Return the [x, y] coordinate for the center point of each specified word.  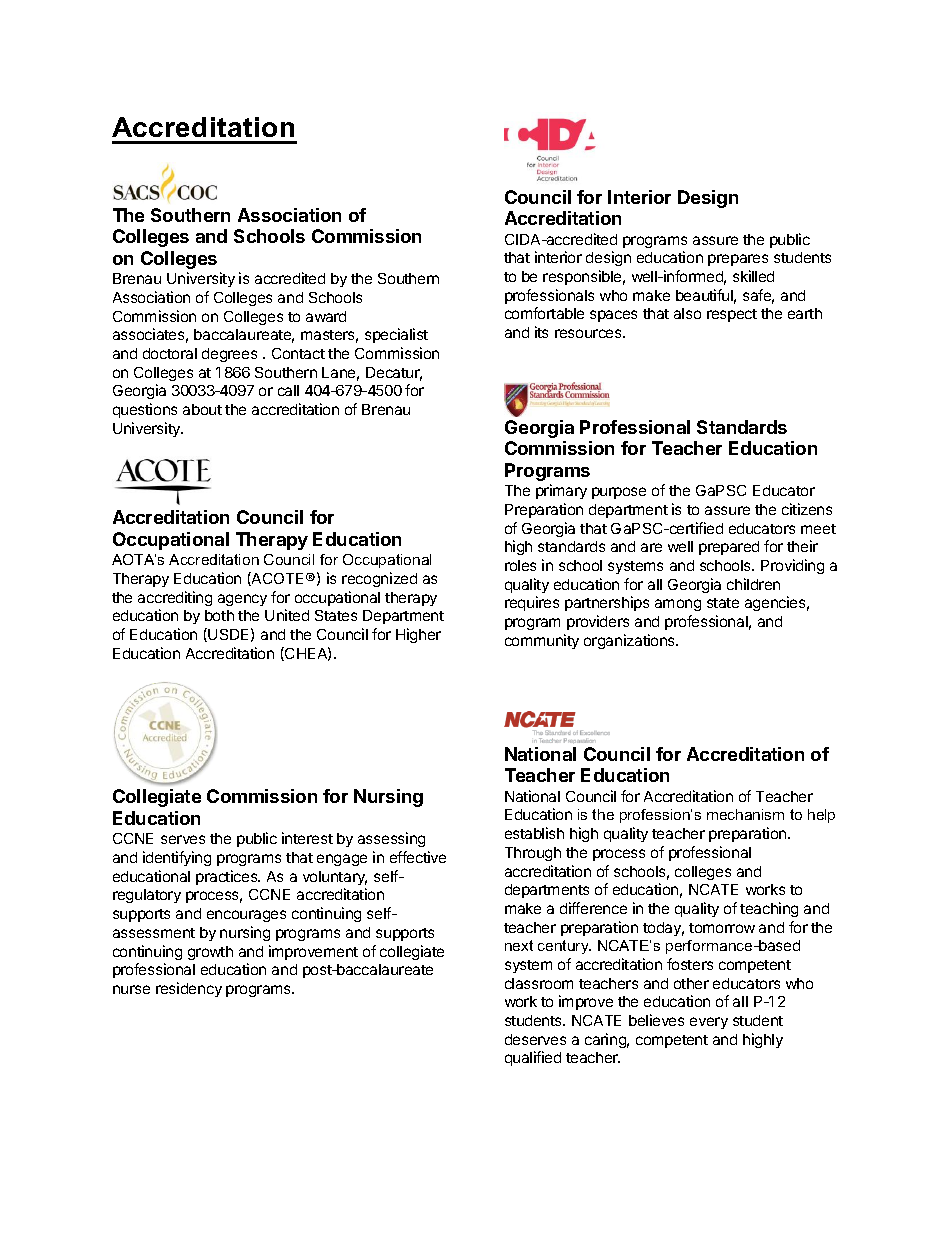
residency [189, 989]
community [542, 641]
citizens [807, 509]
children [753, 584]
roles [520, 565]
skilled [753, 276]
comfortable [544, 313]
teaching [769, 909]
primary [561, 491]
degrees [229, 355]
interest [307, 838]
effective [418, 857]
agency [242, 600]
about [202, 409]
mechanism [745, 814]
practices [228, 877]
